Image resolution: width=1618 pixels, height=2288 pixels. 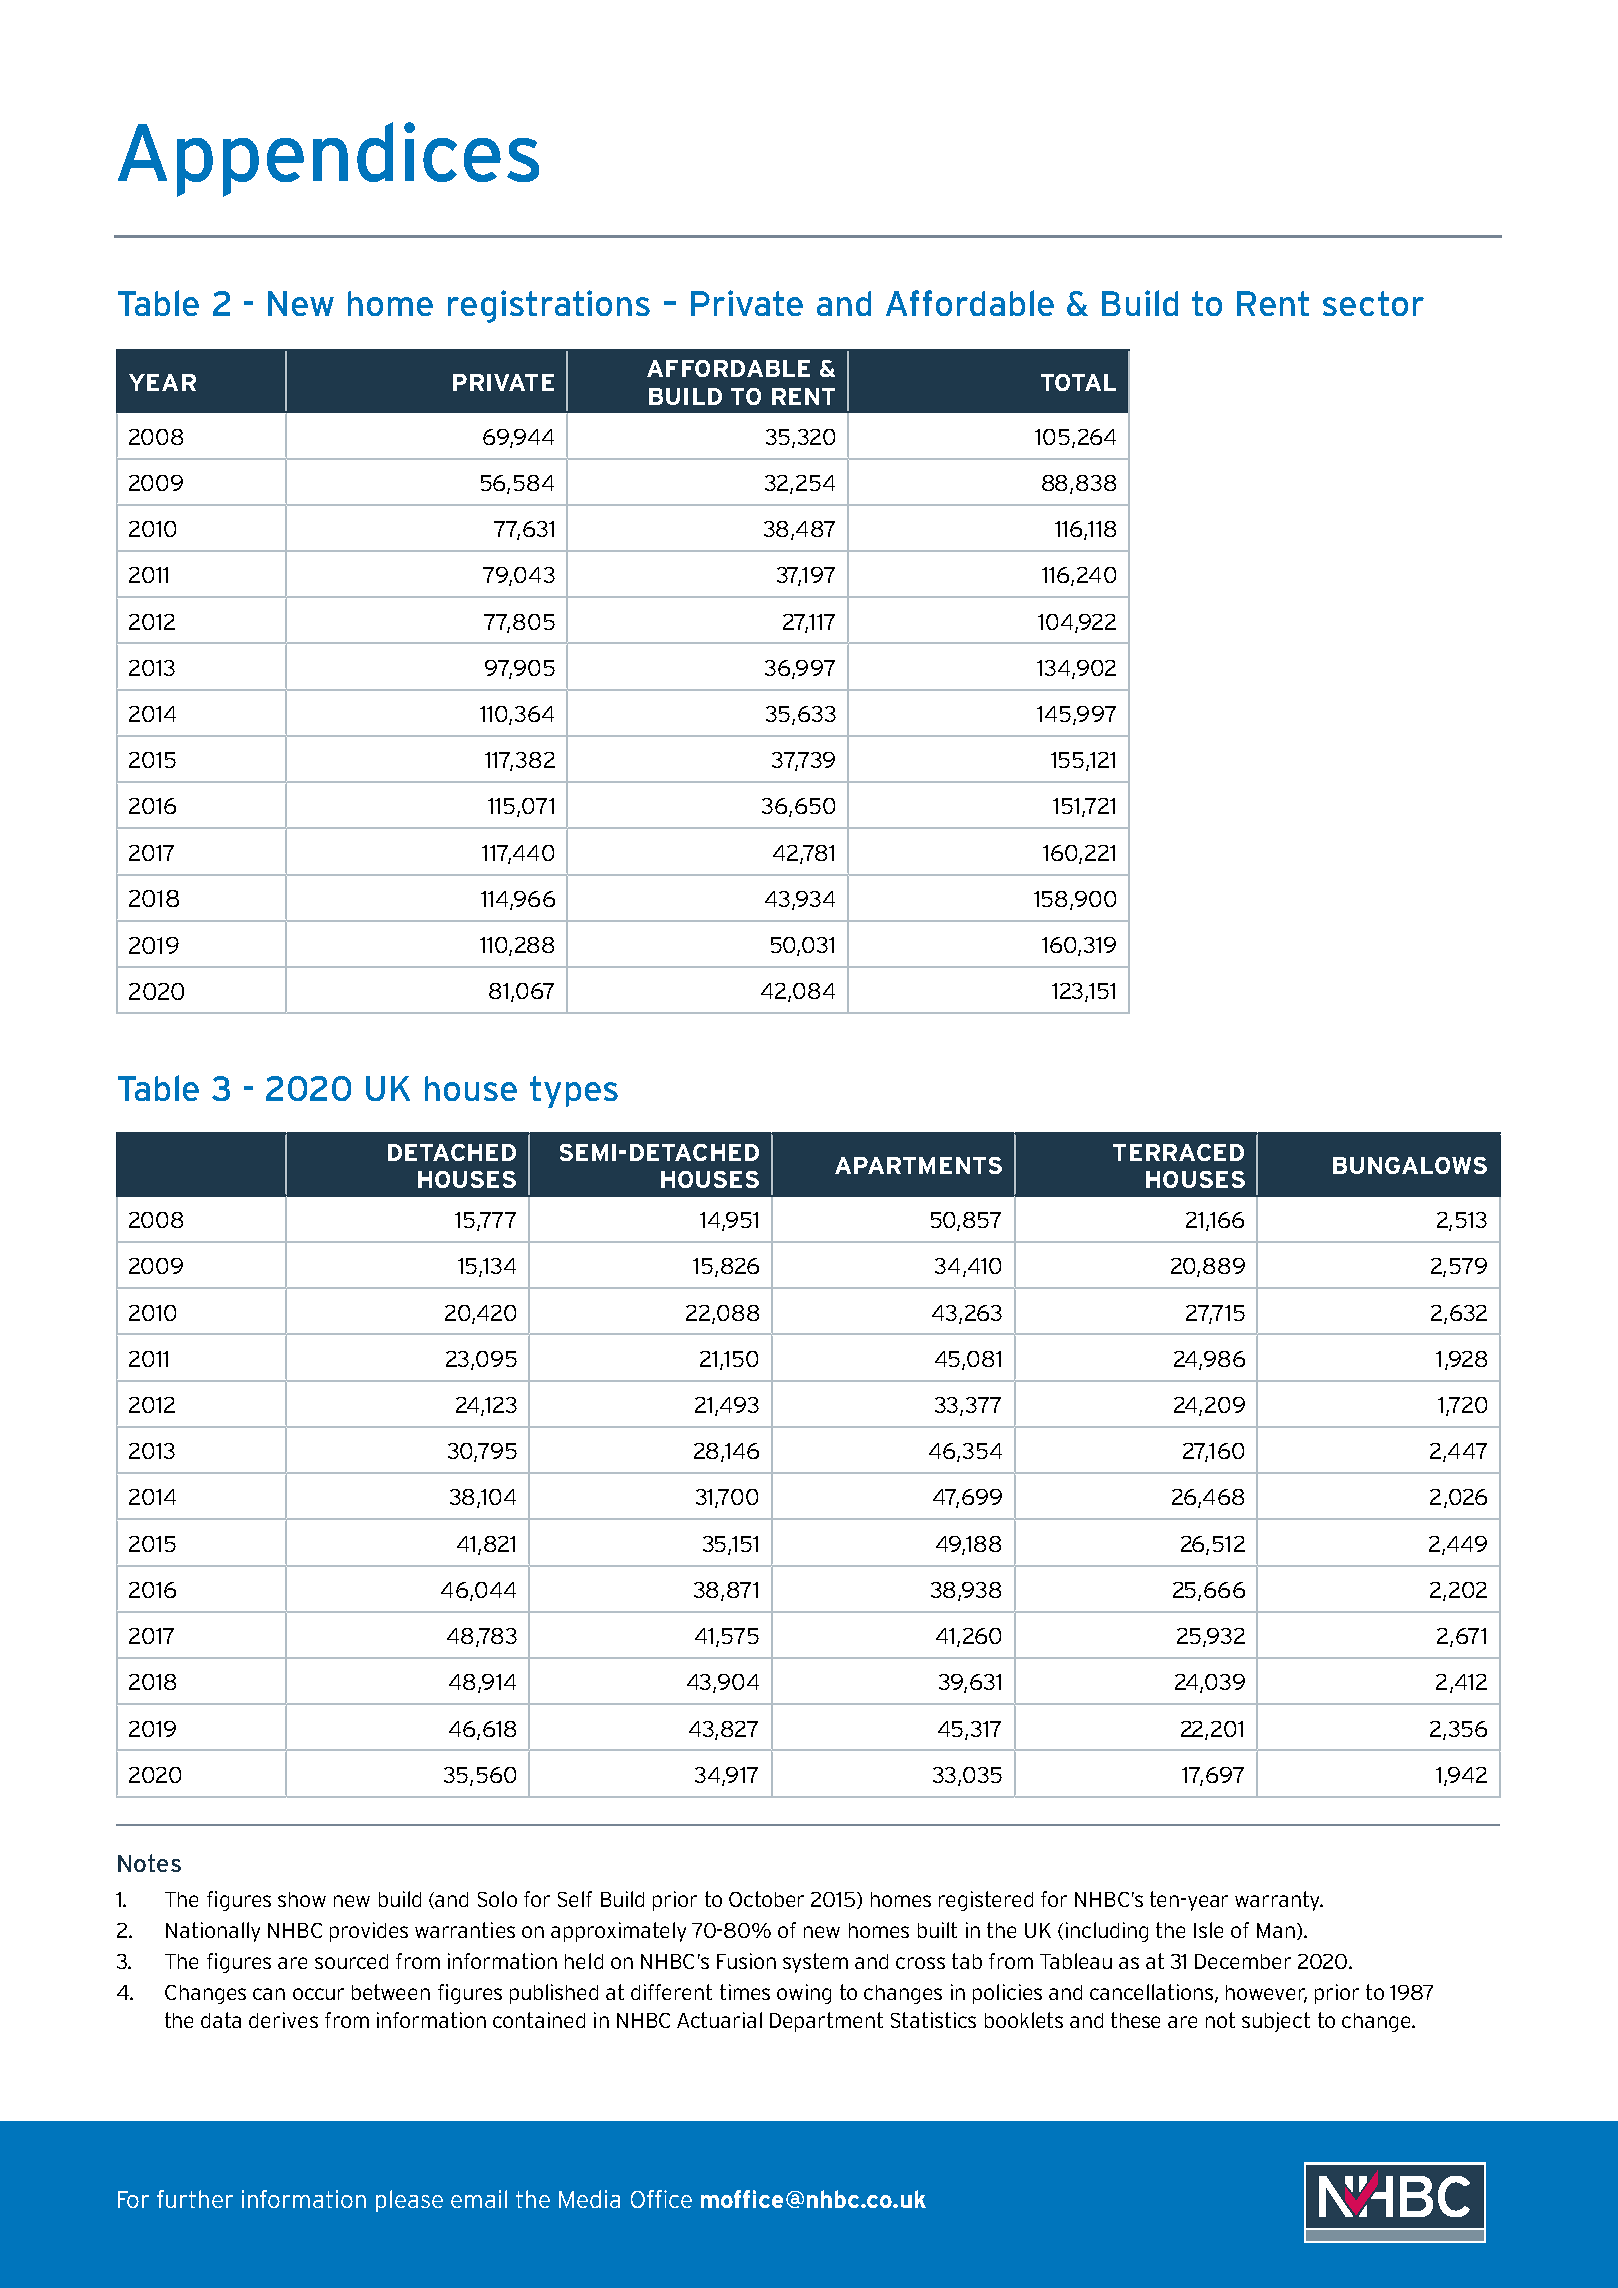 I want to click on Appendices, so click(x=328, y=159).
